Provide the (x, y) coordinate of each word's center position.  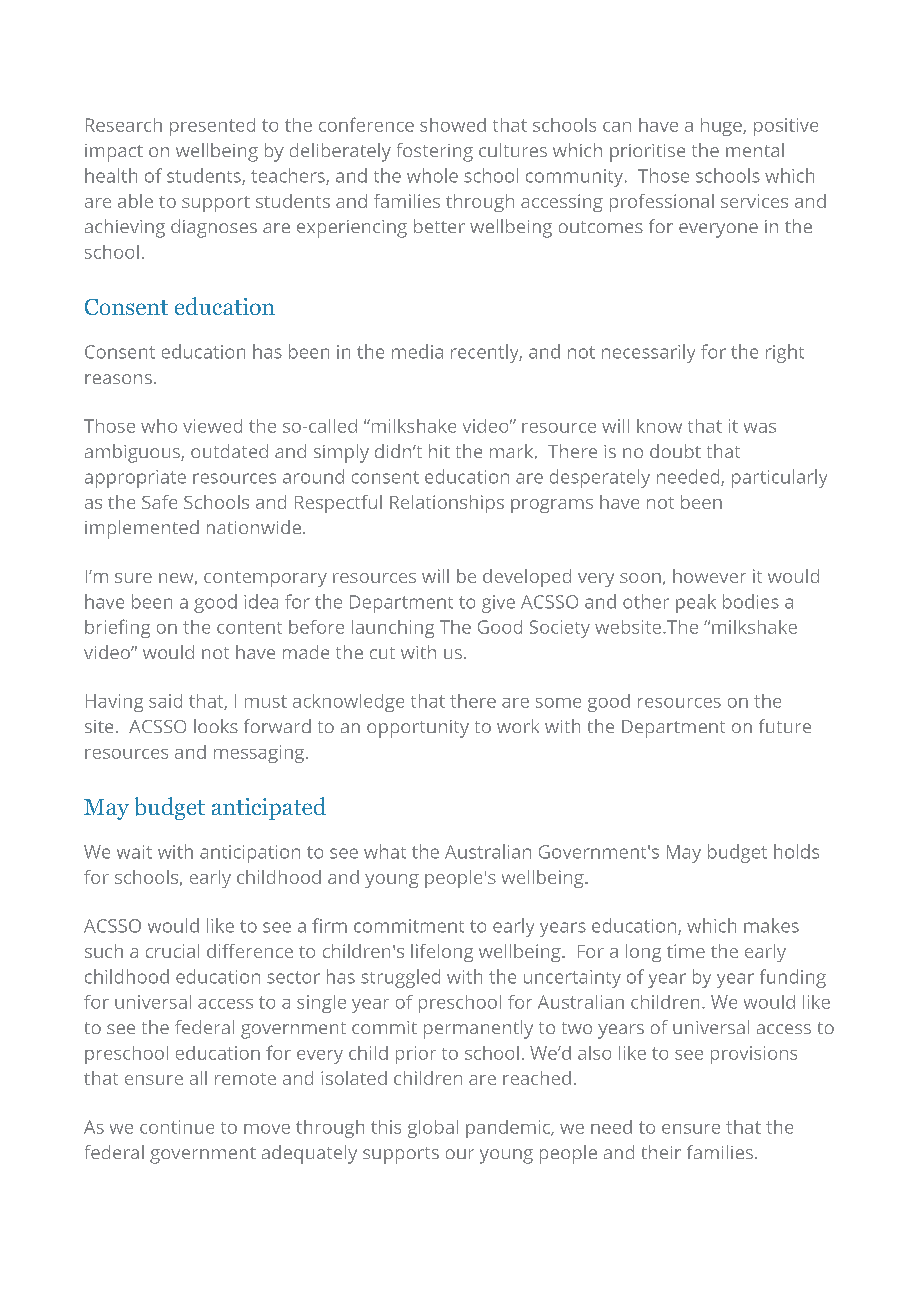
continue (177, 1127)
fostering (435, 152)
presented (212, 127)
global (433, 1129)
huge (722, 127)
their (661, 1152)
